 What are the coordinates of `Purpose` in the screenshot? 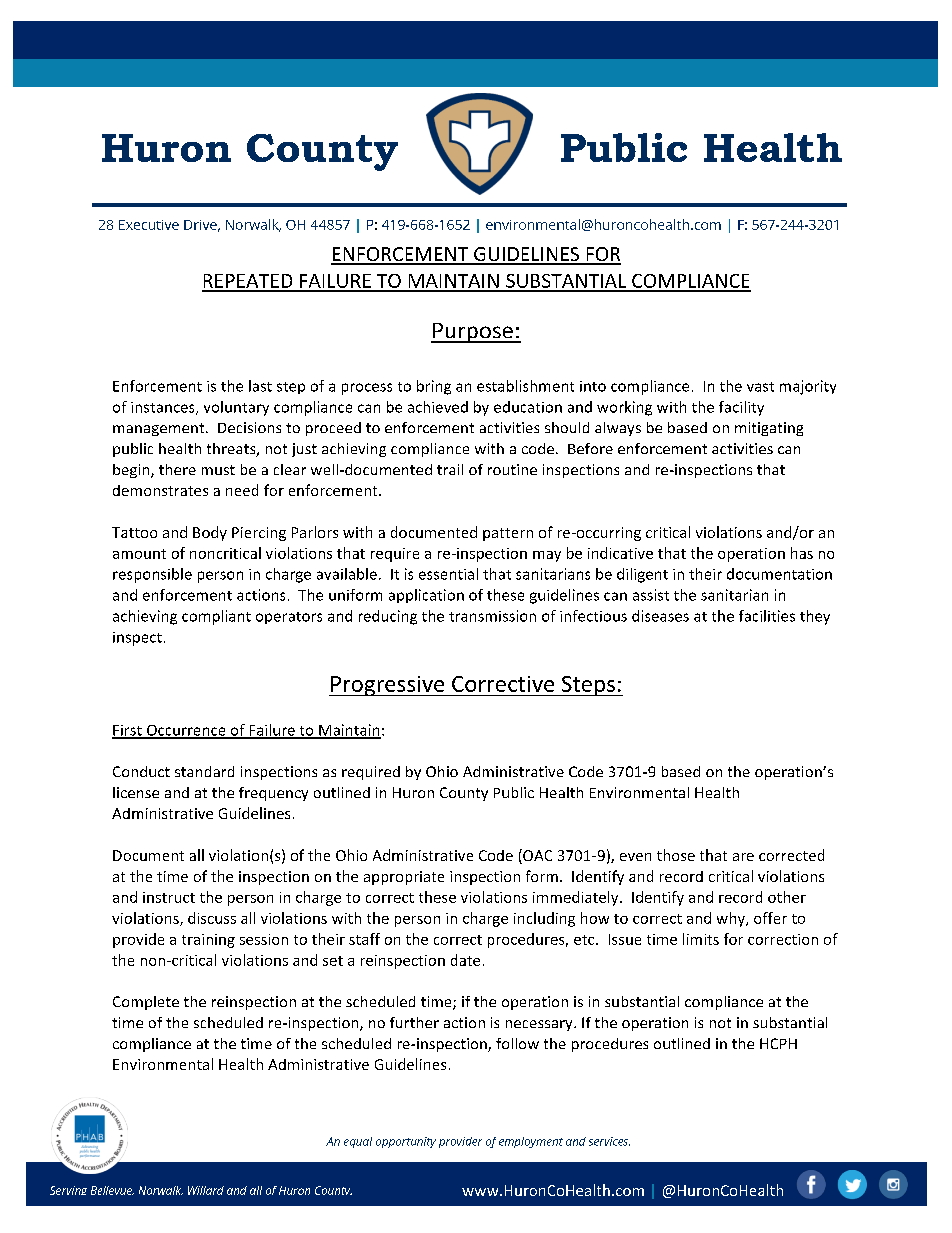 It's located at (473, 333).
